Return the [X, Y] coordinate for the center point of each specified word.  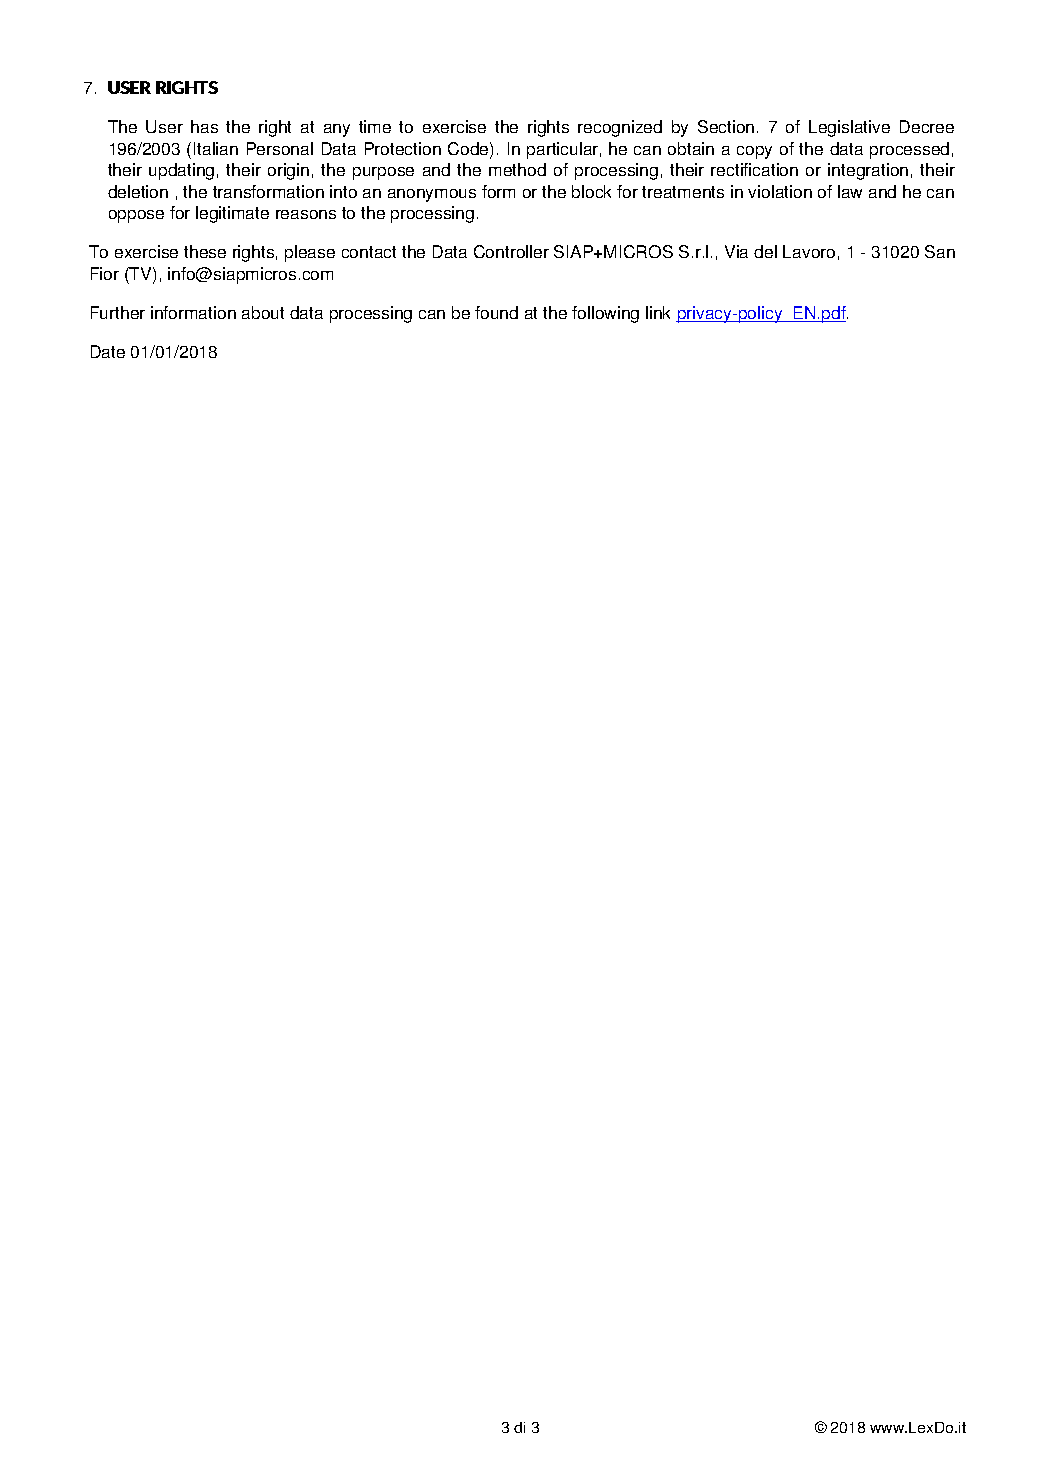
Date [108, 351]
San [940, 251]
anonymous [432, 195]
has [204, 126]
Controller [511, 251]
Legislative [849, 128]
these [205, 251]
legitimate [232, 214]
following [605, 314]
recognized [620, 128]
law [850, 191]
